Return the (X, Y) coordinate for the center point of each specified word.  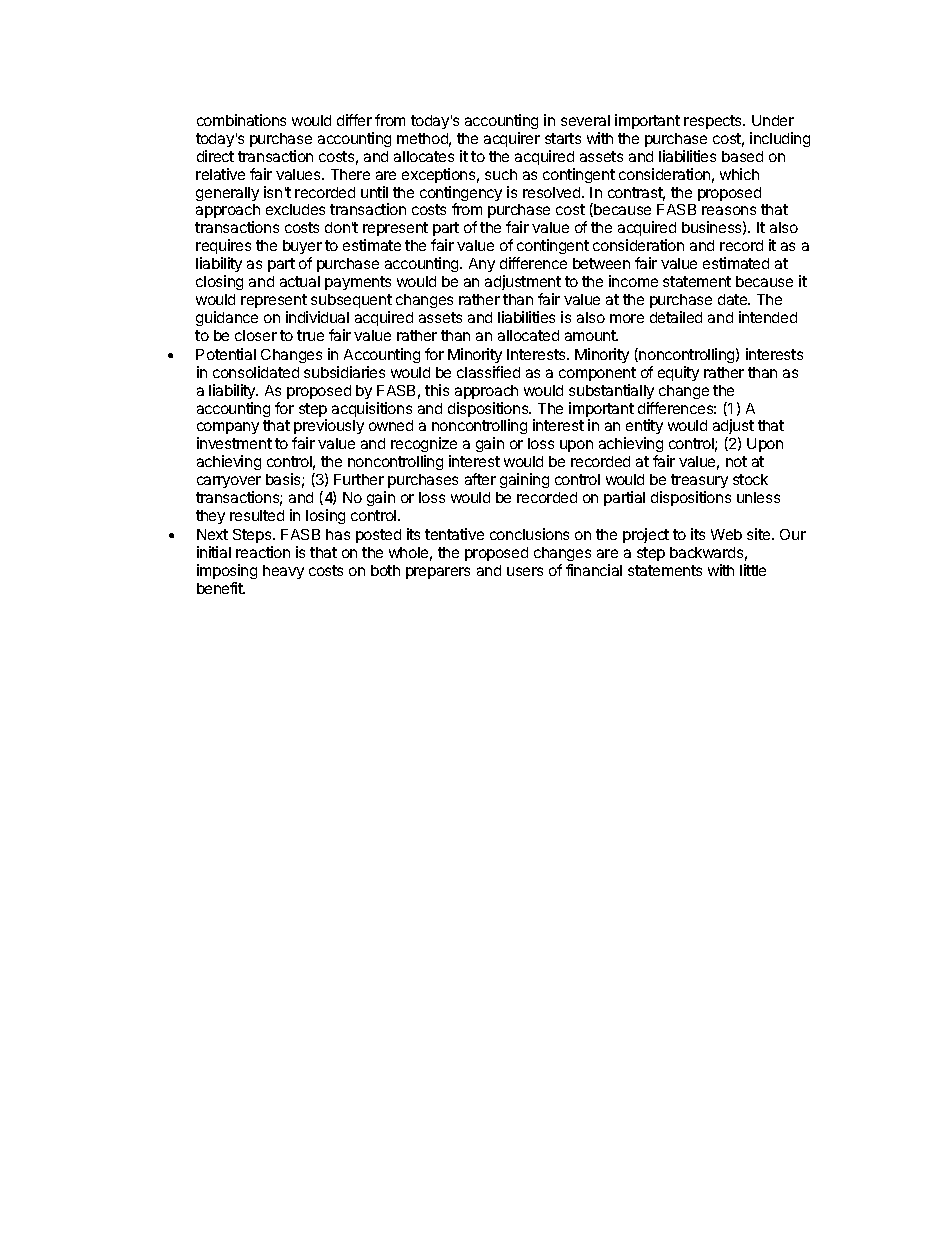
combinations (241, 120)
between (601, 263)
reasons (729, 210)
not (736, 461)
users (525, 571)
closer (256, 335)
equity (678, 373)
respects (714, 122)
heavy (283, 572)
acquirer (512, 139)
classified (488, 372)
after (480, 479)
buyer (302, 249)
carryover (229, 482)
